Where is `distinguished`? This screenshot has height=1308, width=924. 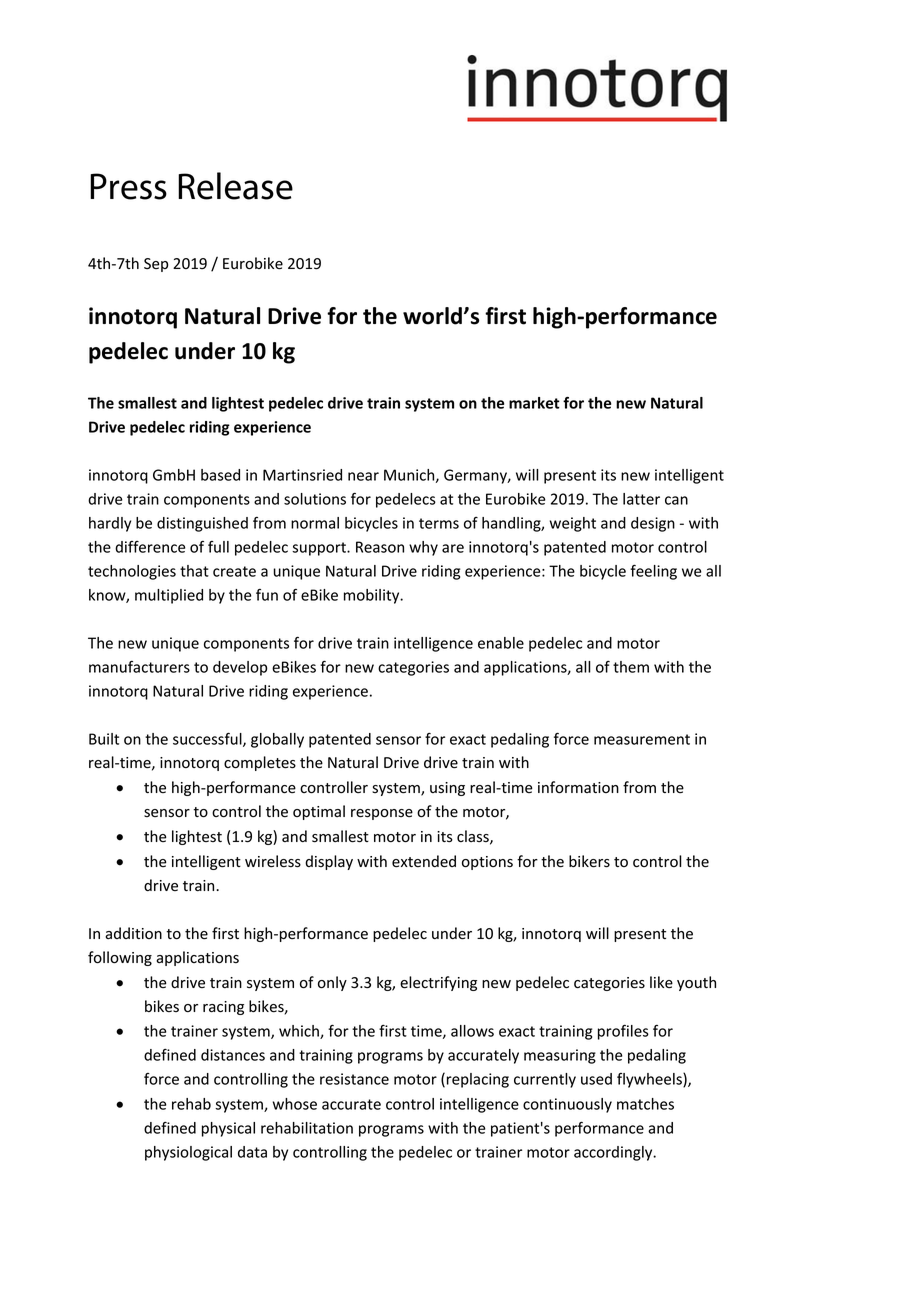 distinguished is located at coordinates (202, 524).
